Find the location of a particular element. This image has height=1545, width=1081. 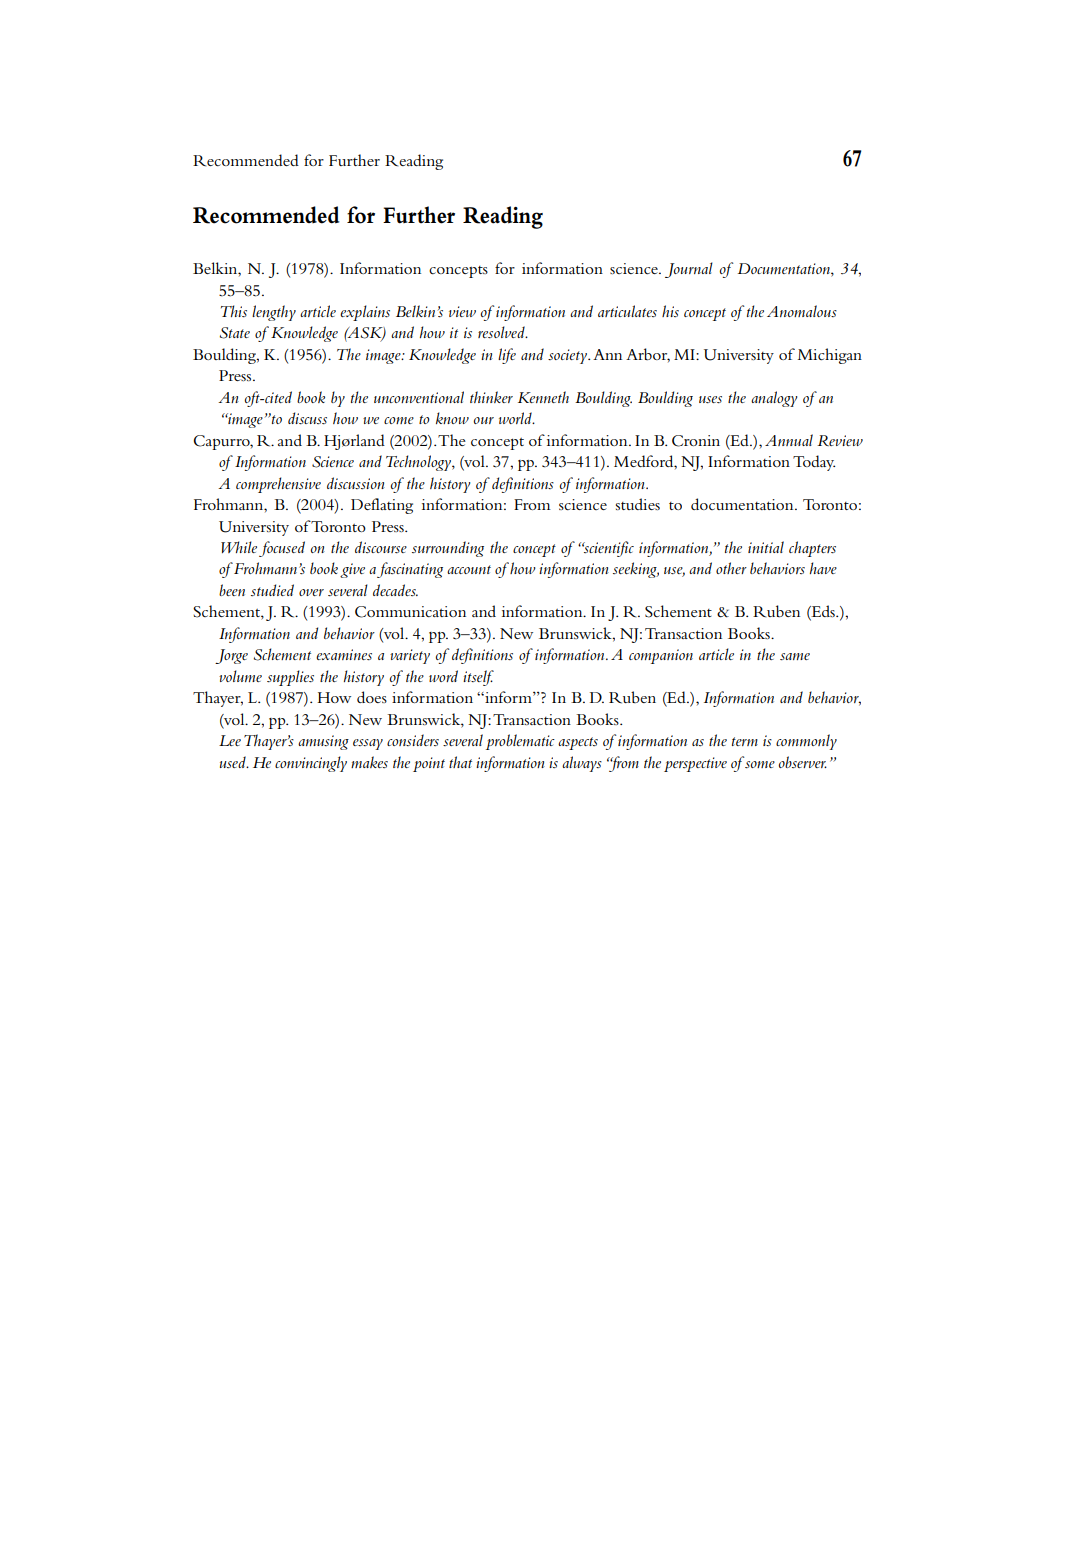

amusing is located at coordinates (323, 742).
